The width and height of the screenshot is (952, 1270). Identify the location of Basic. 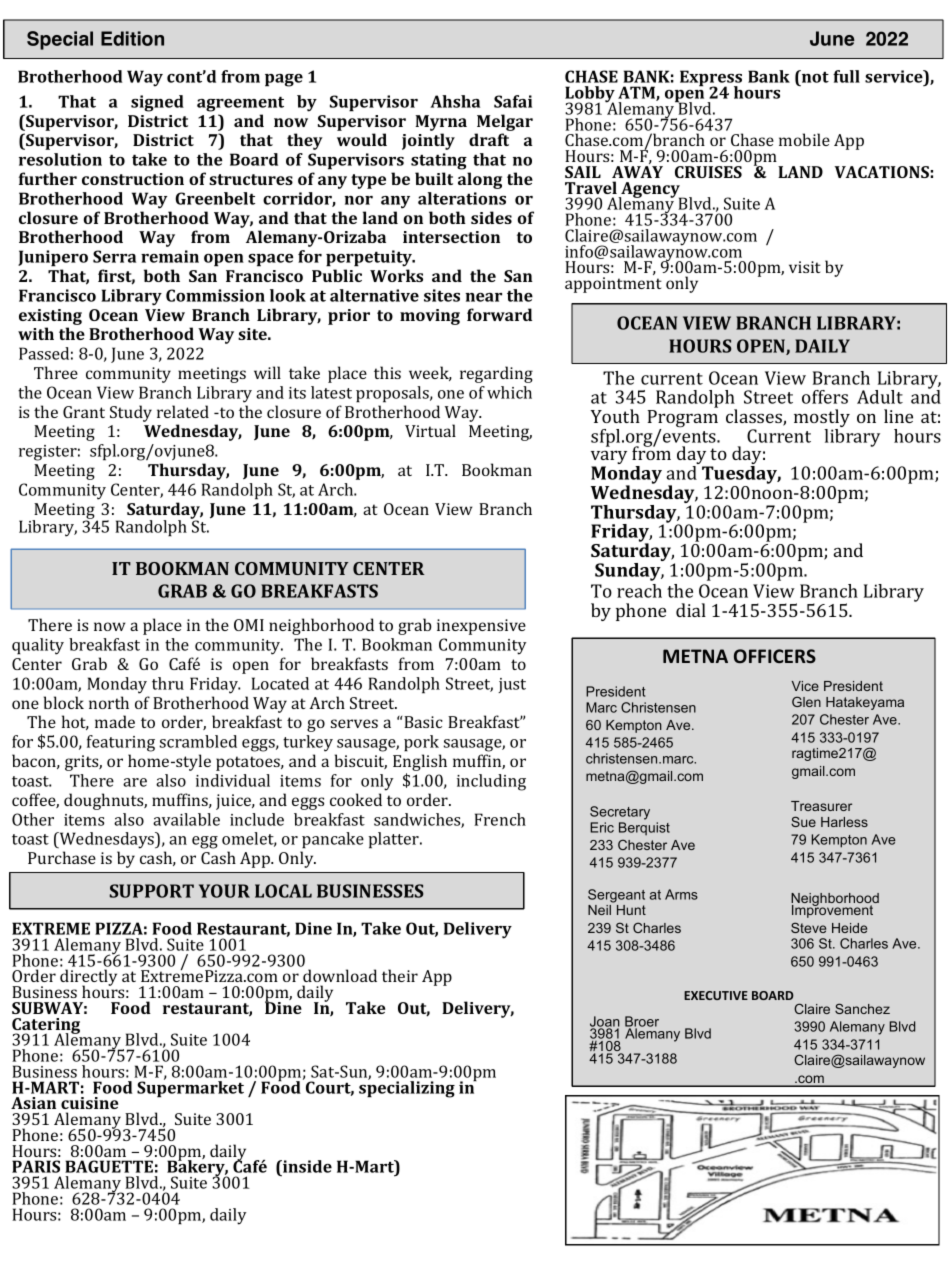
(422, 722).
